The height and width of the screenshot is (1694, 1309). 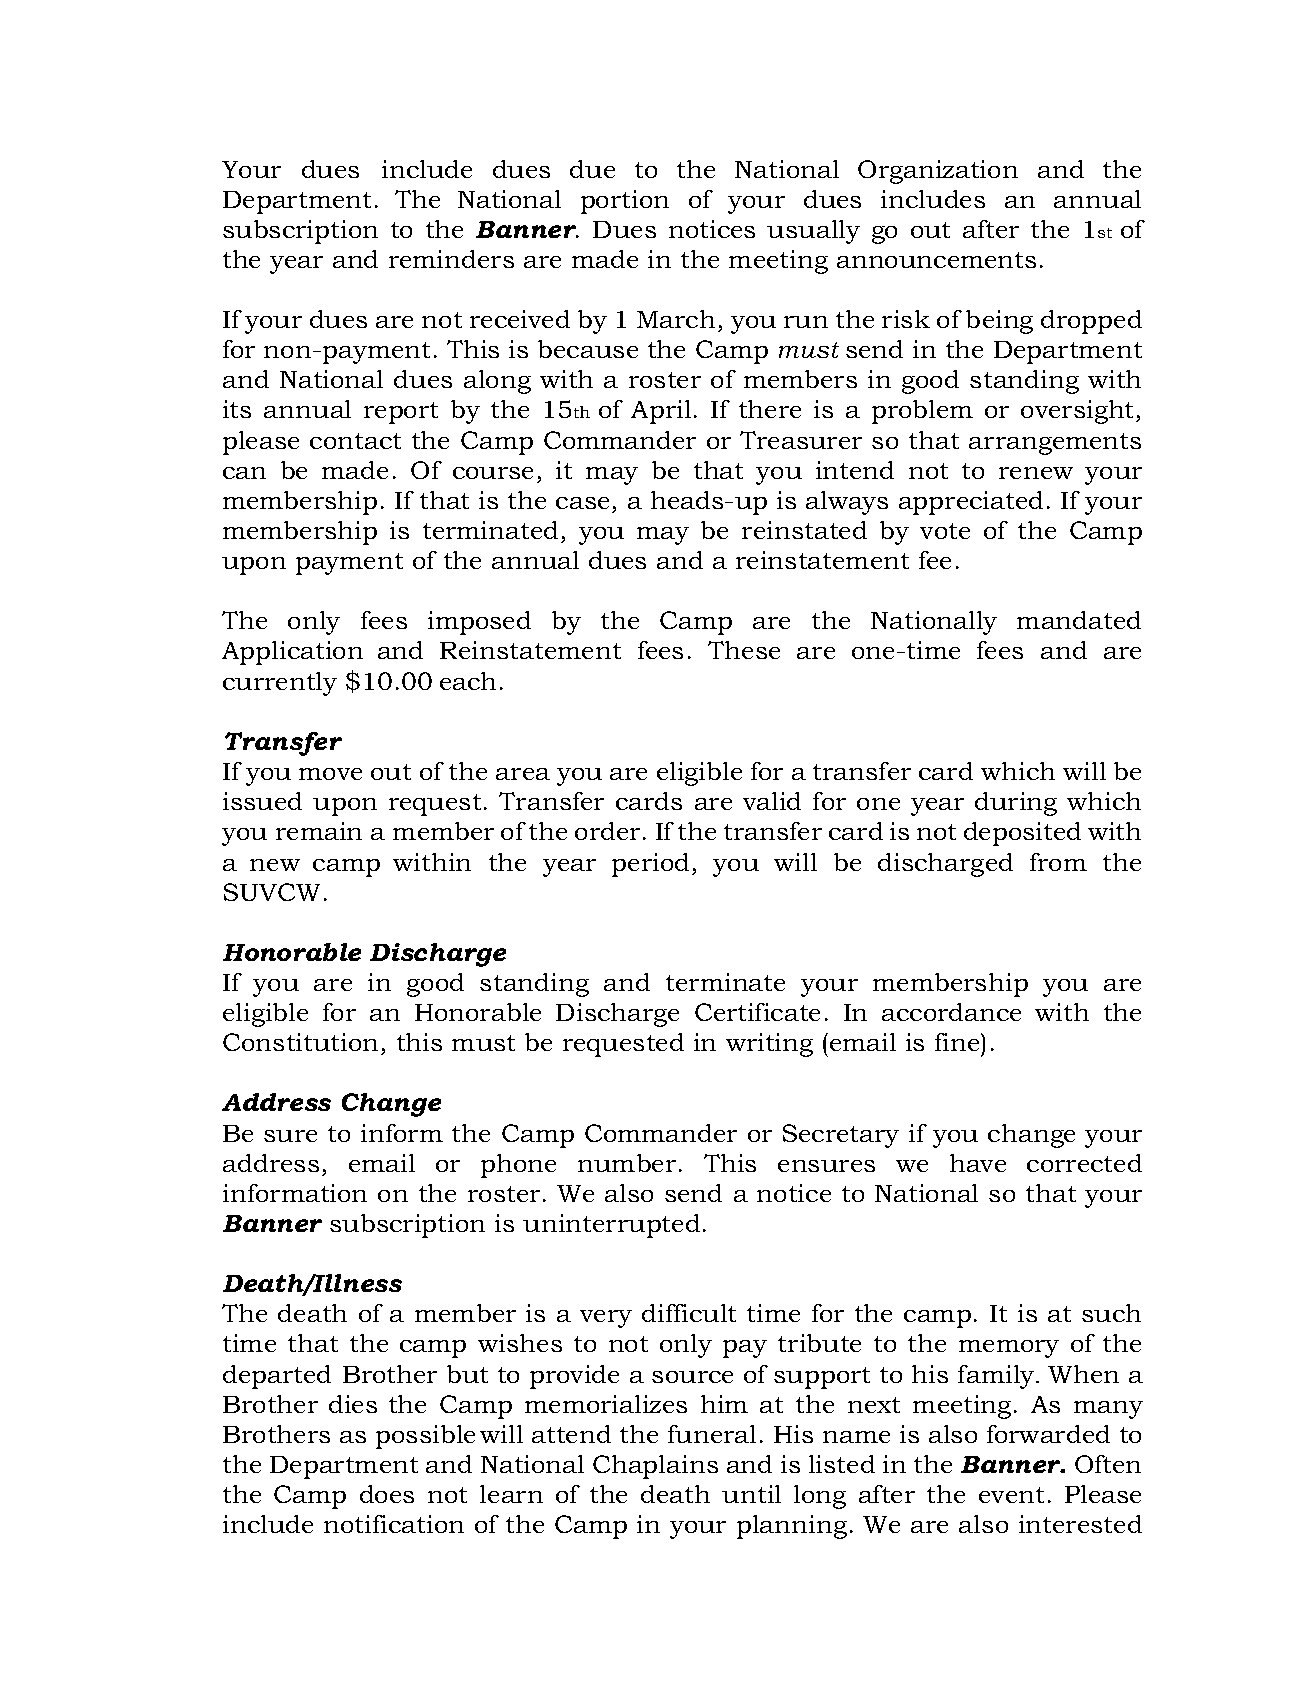 What do you see at coordinates (769, 1045) in the screenshot?
I see `writing` at bounding box center [769, 1045].
